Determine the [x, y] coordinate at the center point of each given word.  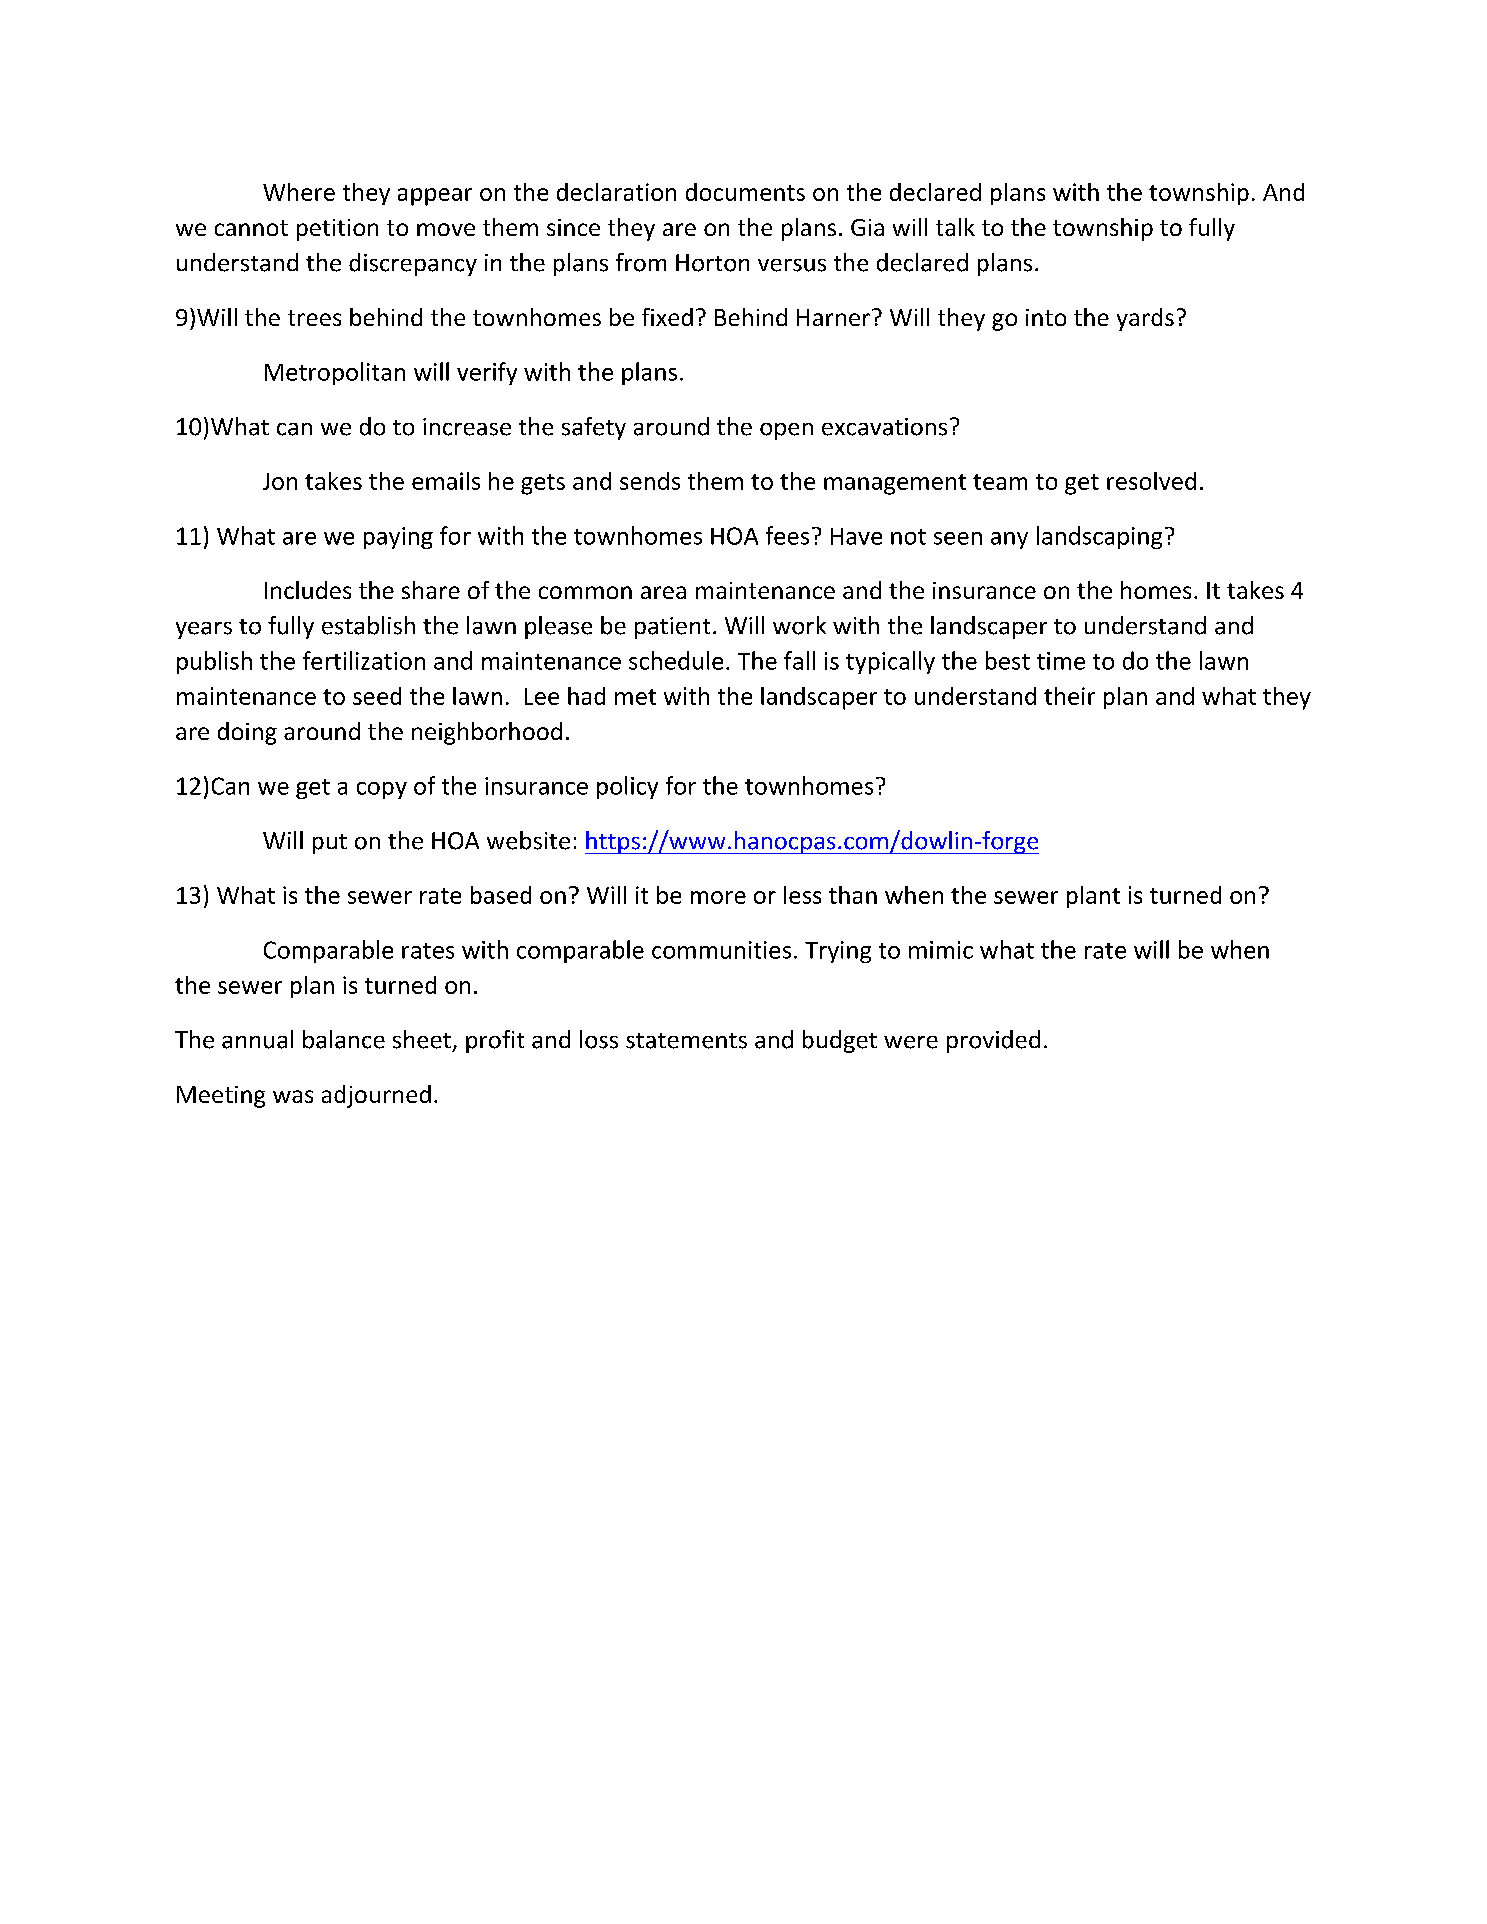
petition [337, 230]
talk [955, 227]
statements [686, 1041]
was [293, 1096]
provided [993, 1041]
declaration [616, 192]
